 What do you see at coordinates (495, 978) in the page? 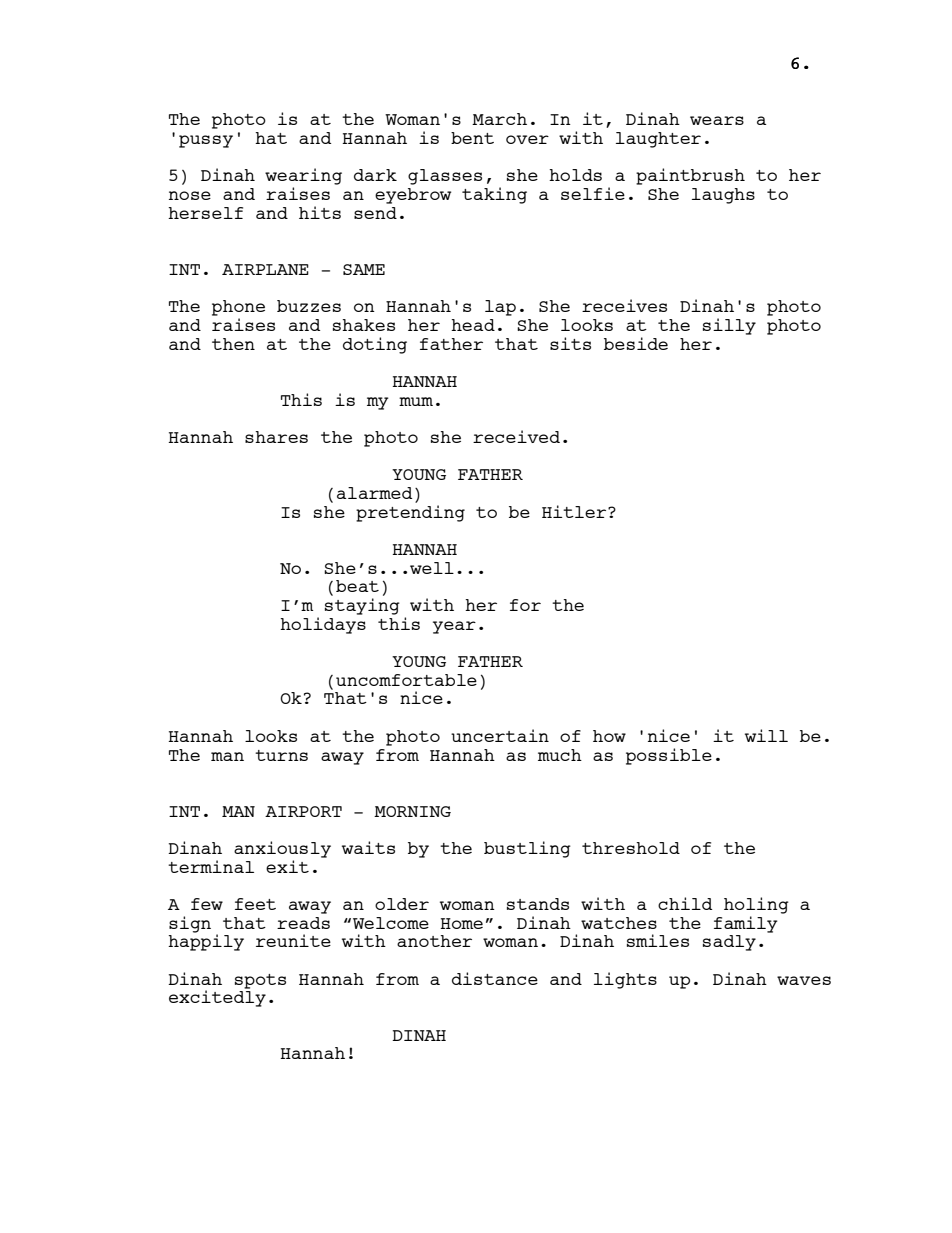
I see `distance` at bounding box center [495, 978].
